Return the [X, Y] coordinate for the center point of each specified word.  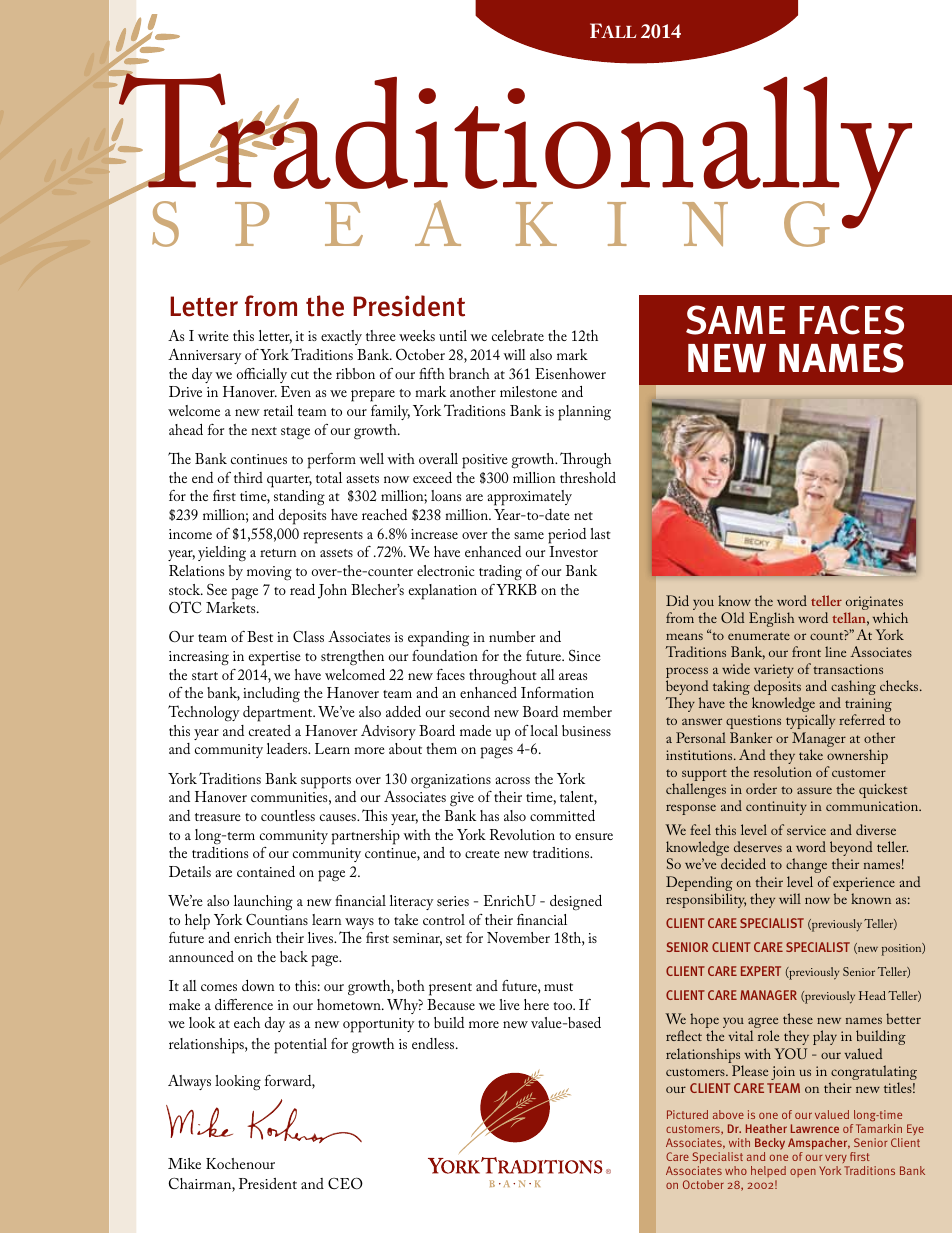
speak [354, 223]
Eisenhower [570, 373]
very [836, 1161]
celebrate [518, 335]
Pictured [687, 1114]
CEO [345, 1183]
